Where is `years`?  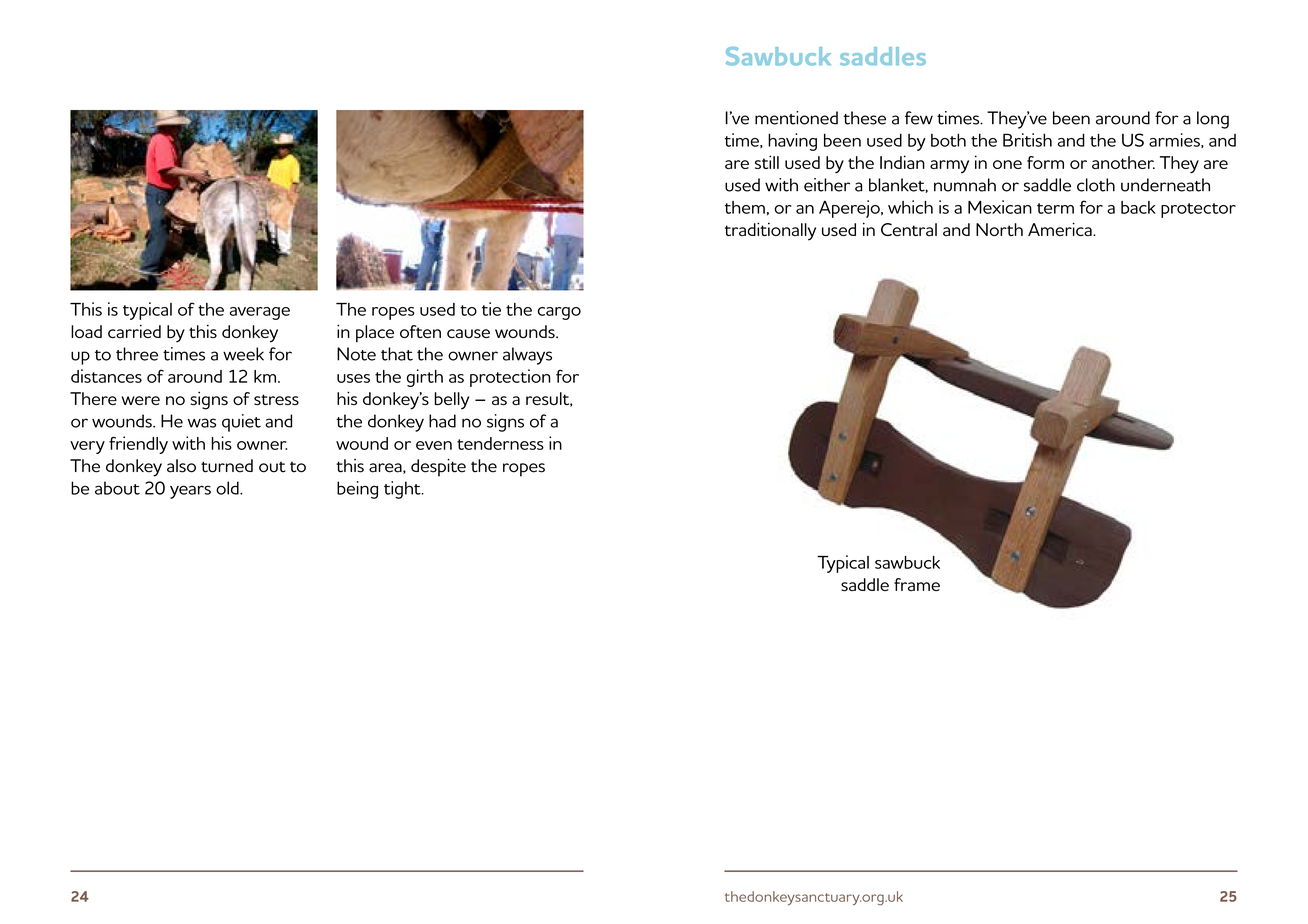
years is located at coordinates (190, 492).
